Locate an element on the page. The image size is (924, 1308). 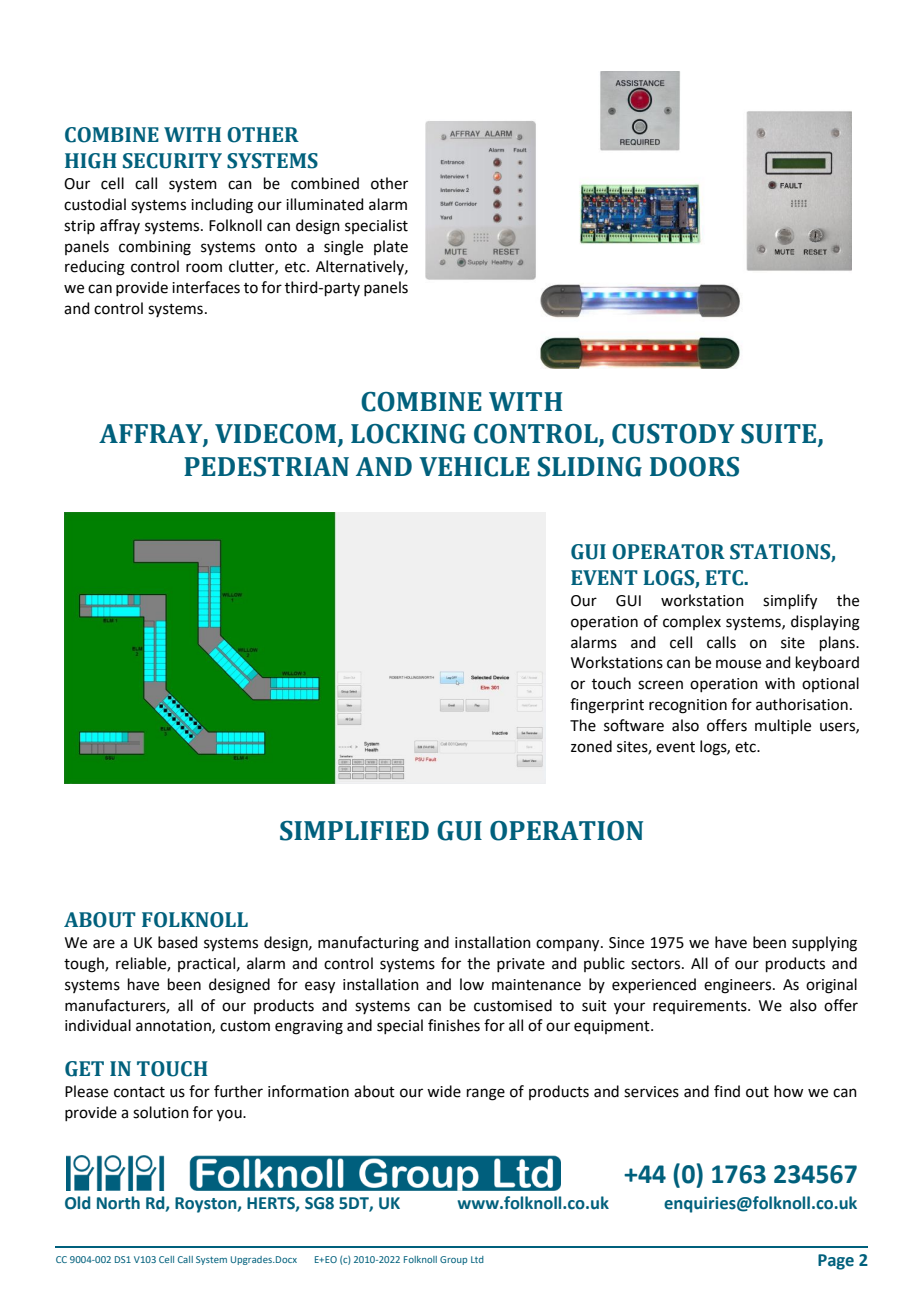
engineers is located at coordinates (739, 986).
